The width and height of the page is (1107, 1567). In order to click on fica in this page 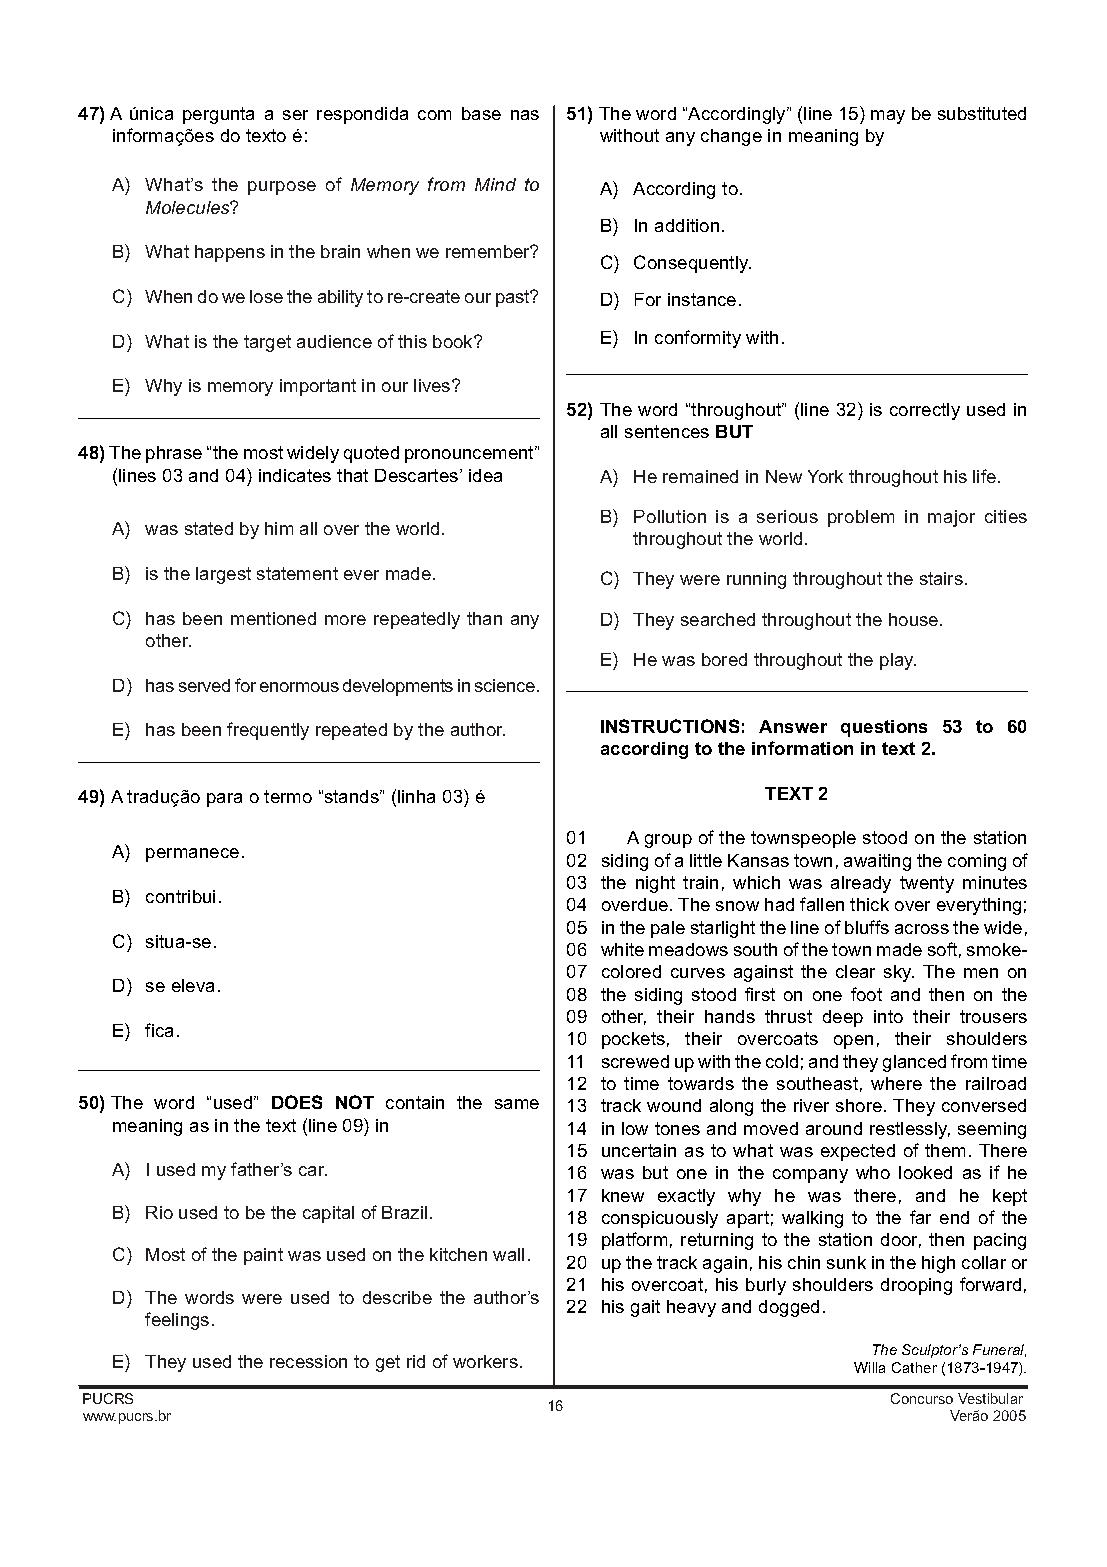, I will do `click(159, 1030)`.
